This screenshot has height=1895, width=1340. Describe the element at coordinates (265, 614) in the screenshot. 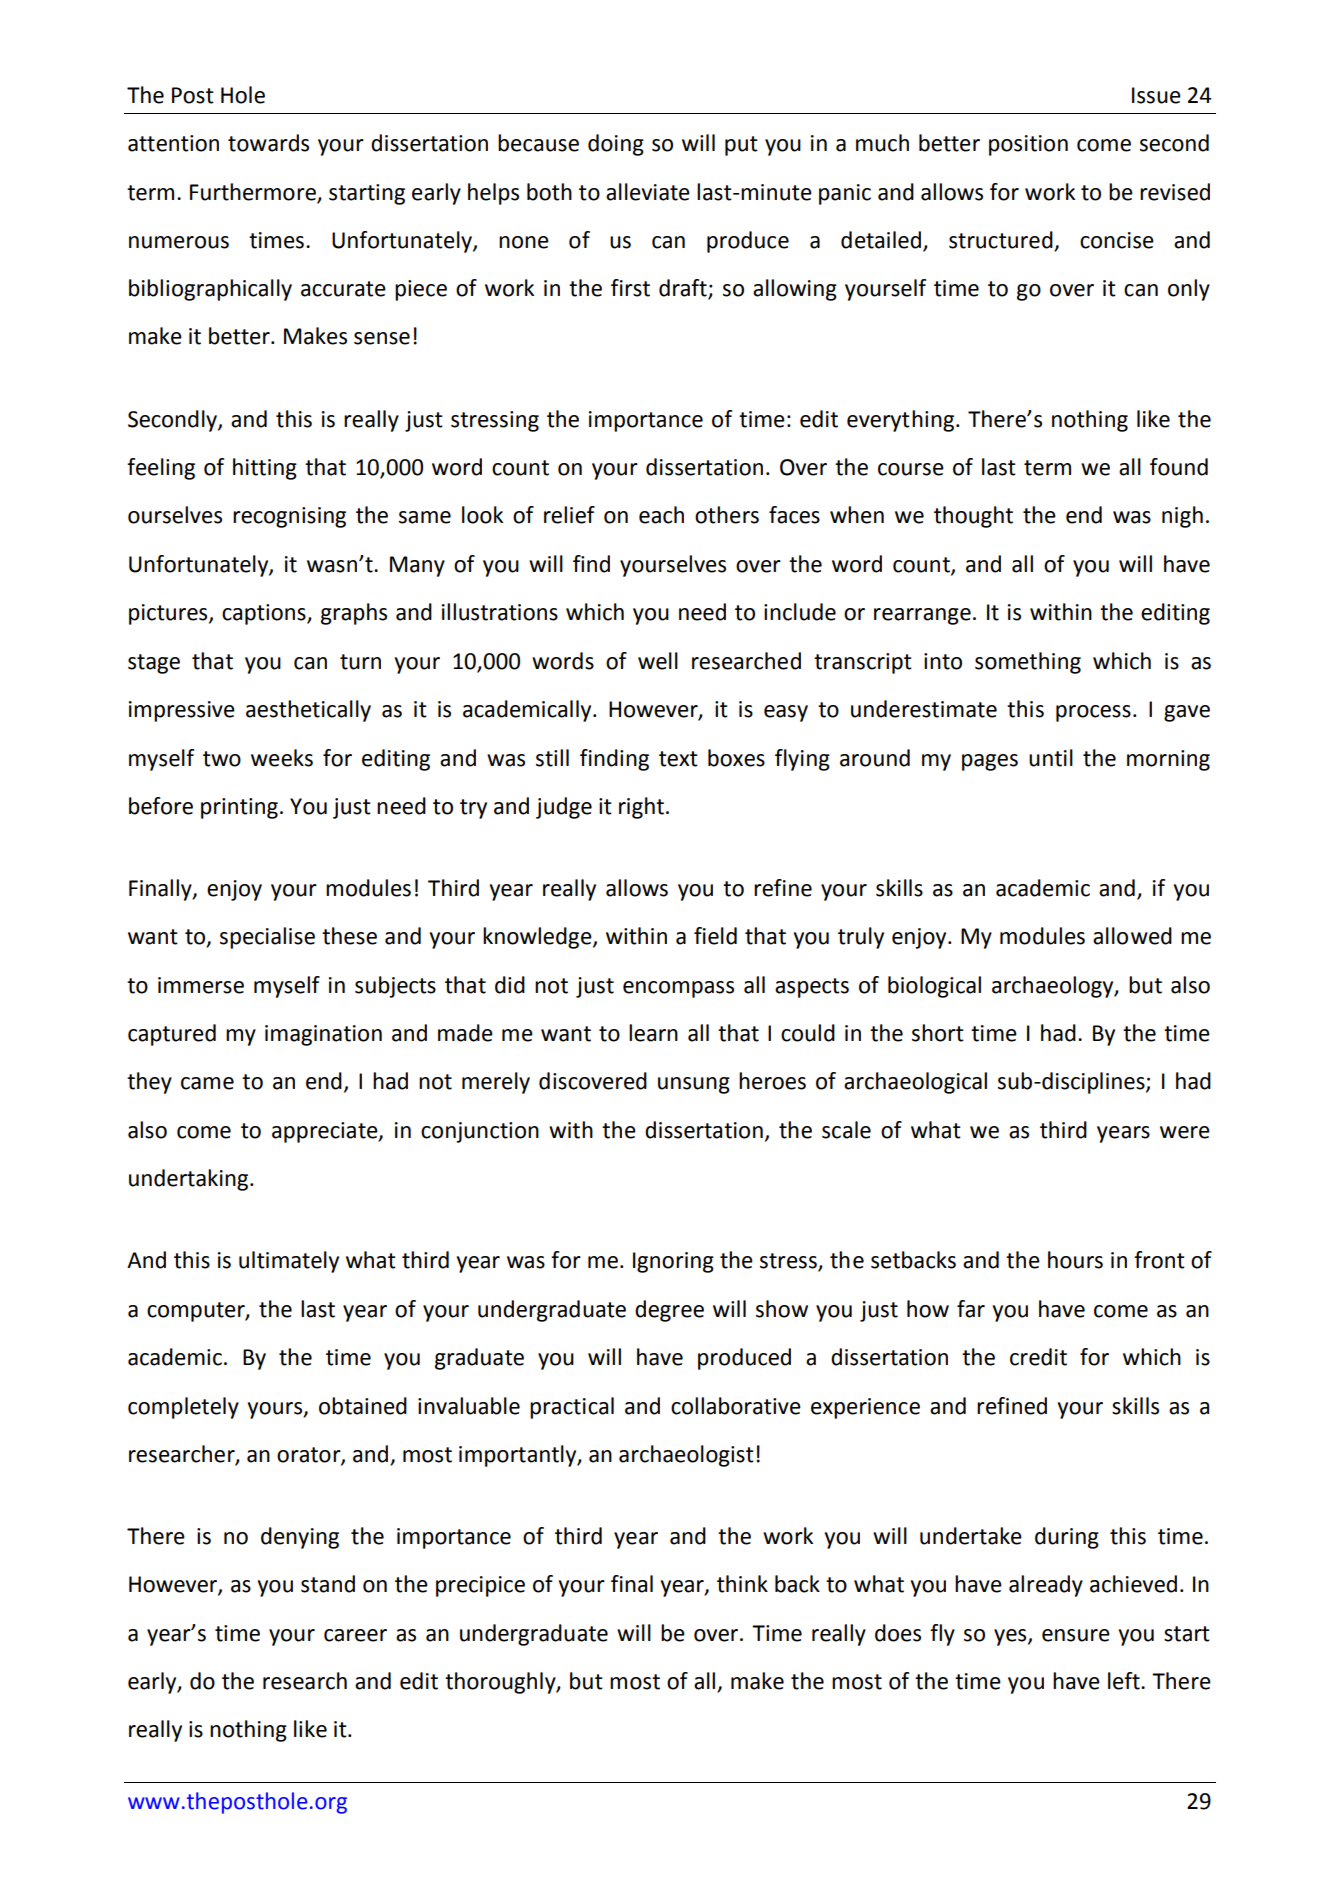

I see `captions` at that location.
